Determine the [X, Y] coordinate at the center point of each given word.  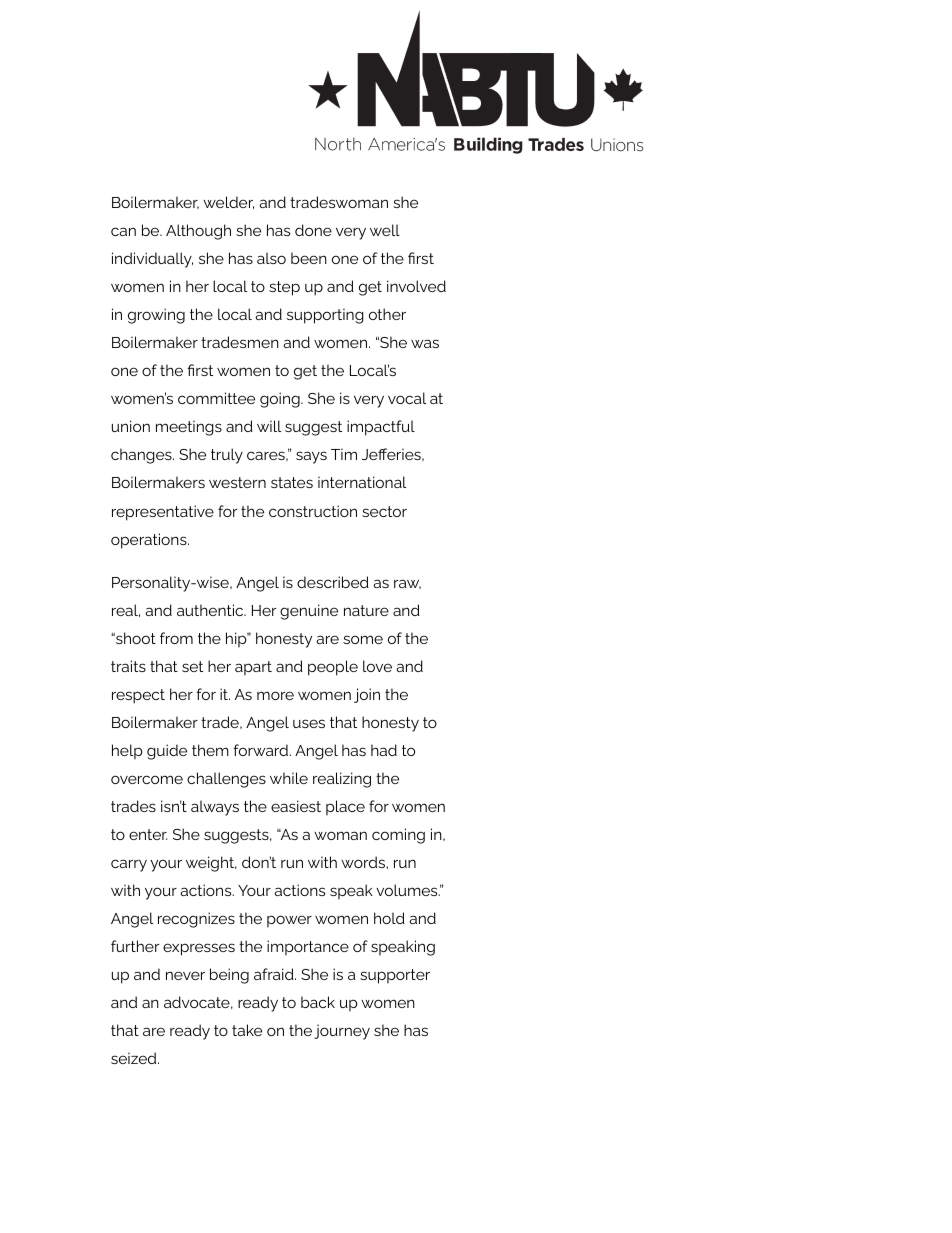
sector [384, 511]
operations [150, 541]
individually [152, 260]
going [281, 400]
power [289, 921]
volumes [408, 890]
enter [148, 834]
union [131, 426]
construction [313, 511]
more [275, 695]
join [367, 695]
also [271, 258]
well [385, 230]
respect [138, 696]
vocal [407, 398]
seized [135, 1058]
